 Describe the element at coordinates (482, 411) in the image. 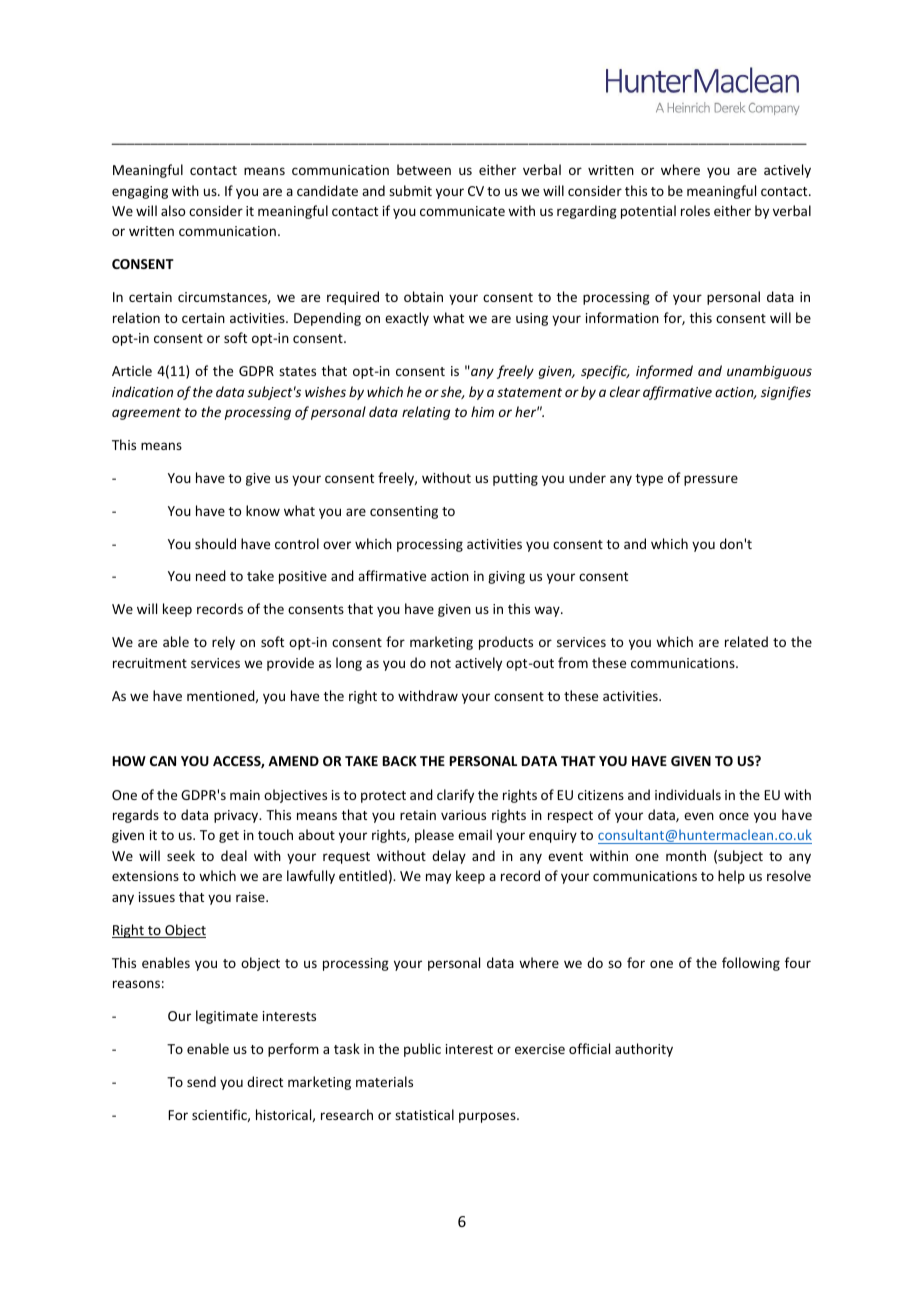

I see `him` at that location.
